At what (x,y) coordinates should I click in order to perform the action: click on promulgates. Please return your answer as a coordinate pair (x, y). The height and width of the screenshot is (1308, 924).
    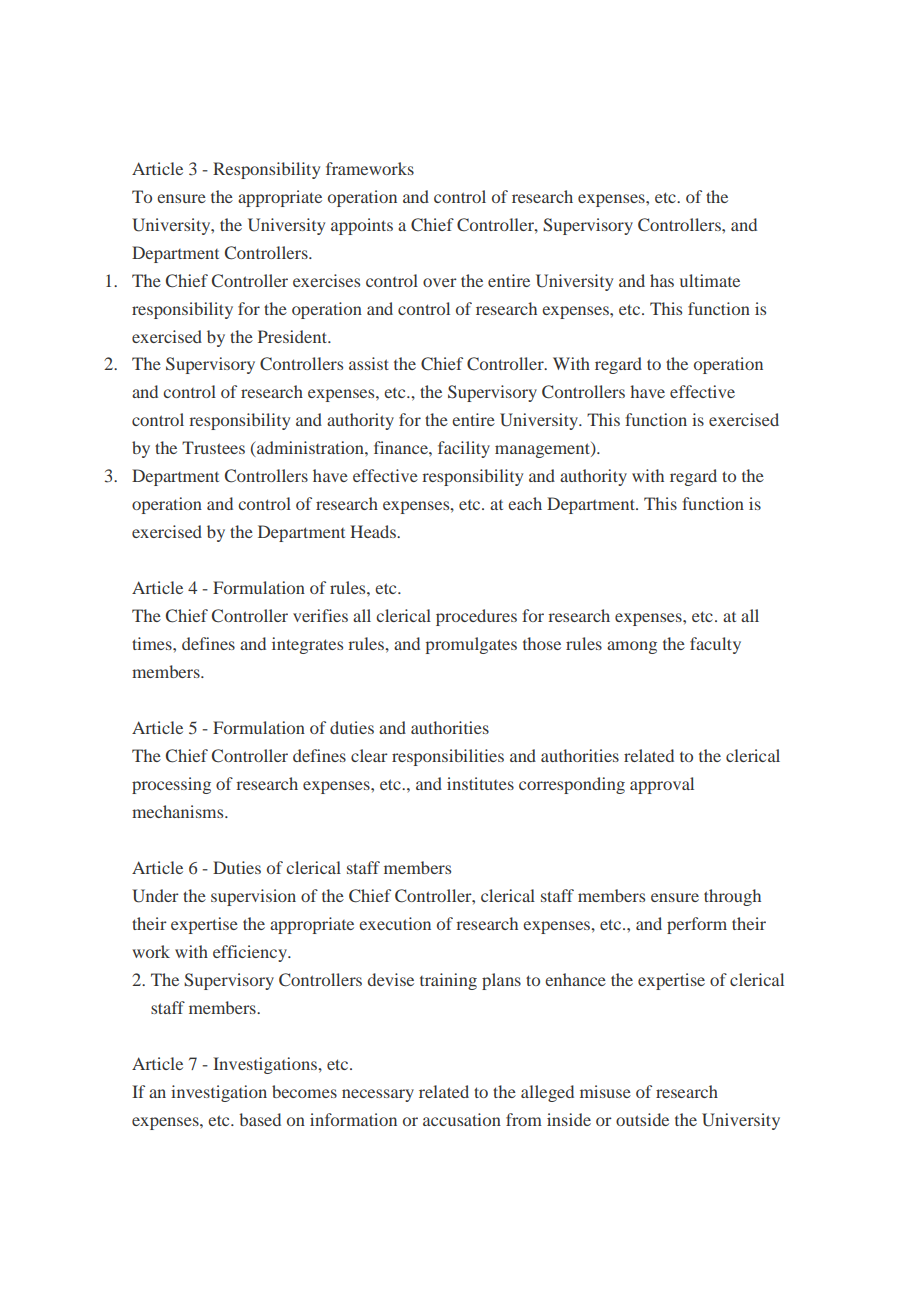
    Looking at the image, I should click on (471, 645).
